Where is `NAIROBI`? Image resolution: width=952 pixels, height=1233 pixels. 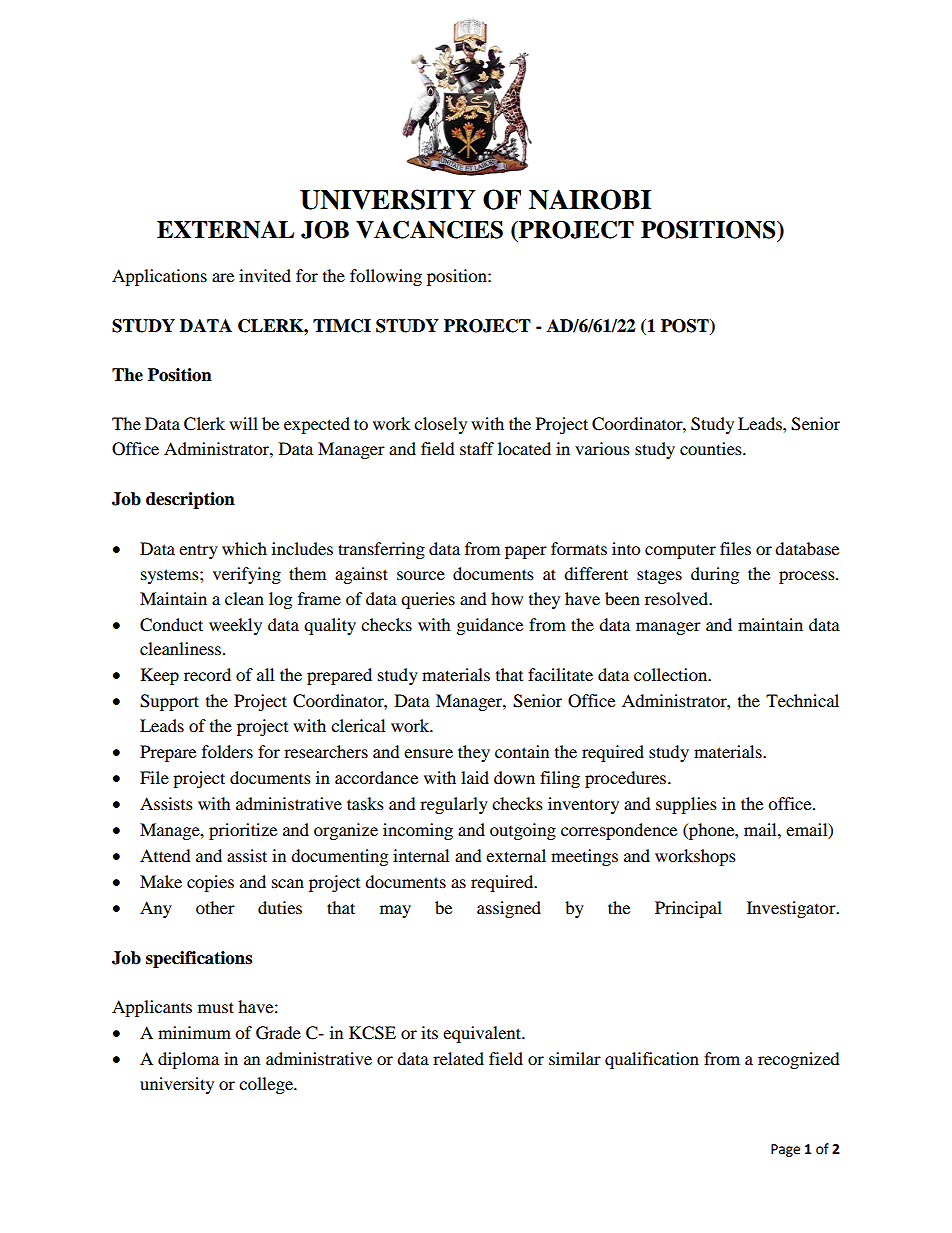
NAIROBI is located at coordinates (590, 199).
